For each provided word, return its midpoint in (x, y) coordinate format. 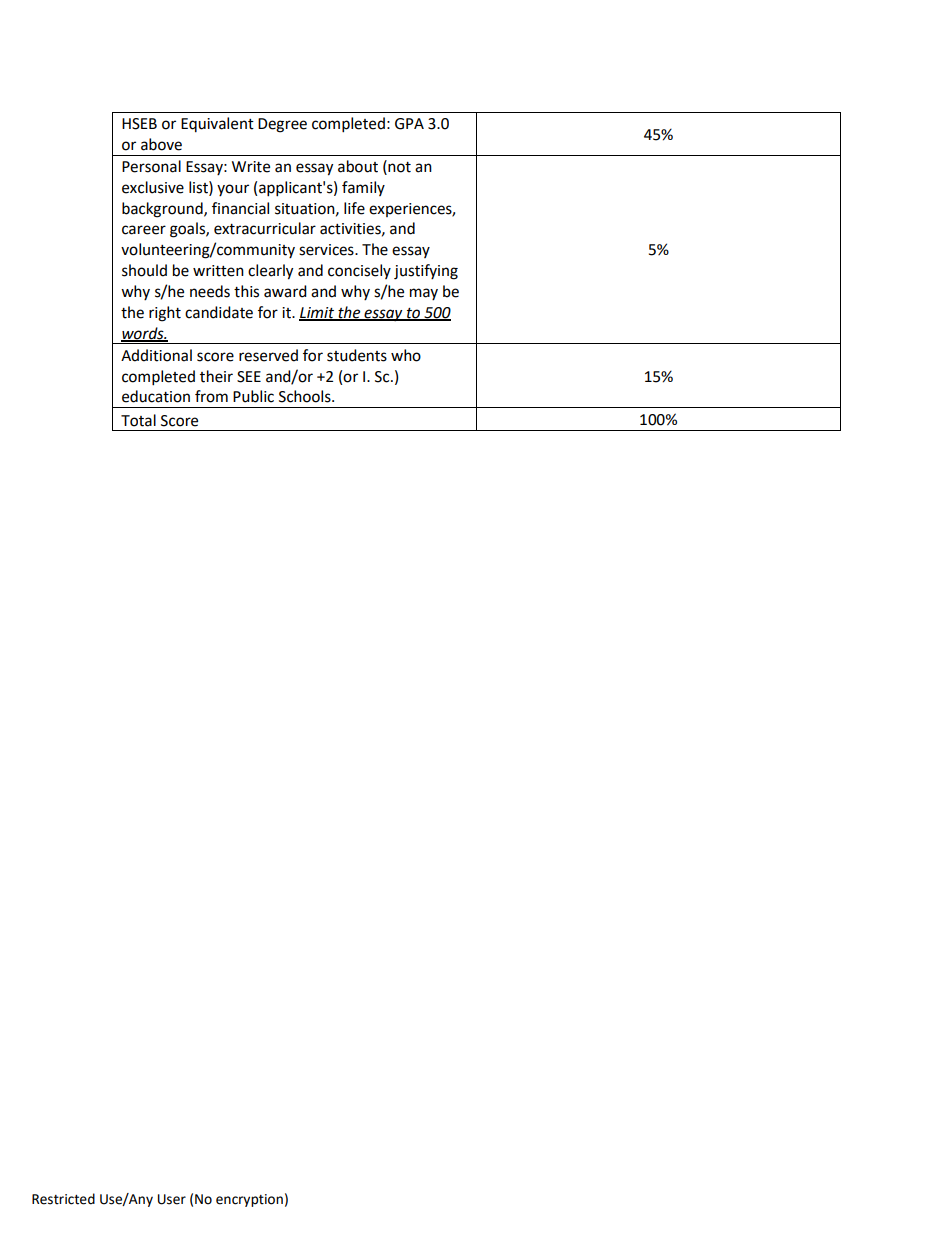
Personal (151, 166)
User (172, 1199)
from (211, 396)
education (156, 396)
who (406, 355)
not (398, 166)
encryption (249, 1200)
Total (138, 420)
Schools (306, 396)
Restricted (63, 1199)
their (216, 376)
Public (253, 396)
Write (251, 167)
